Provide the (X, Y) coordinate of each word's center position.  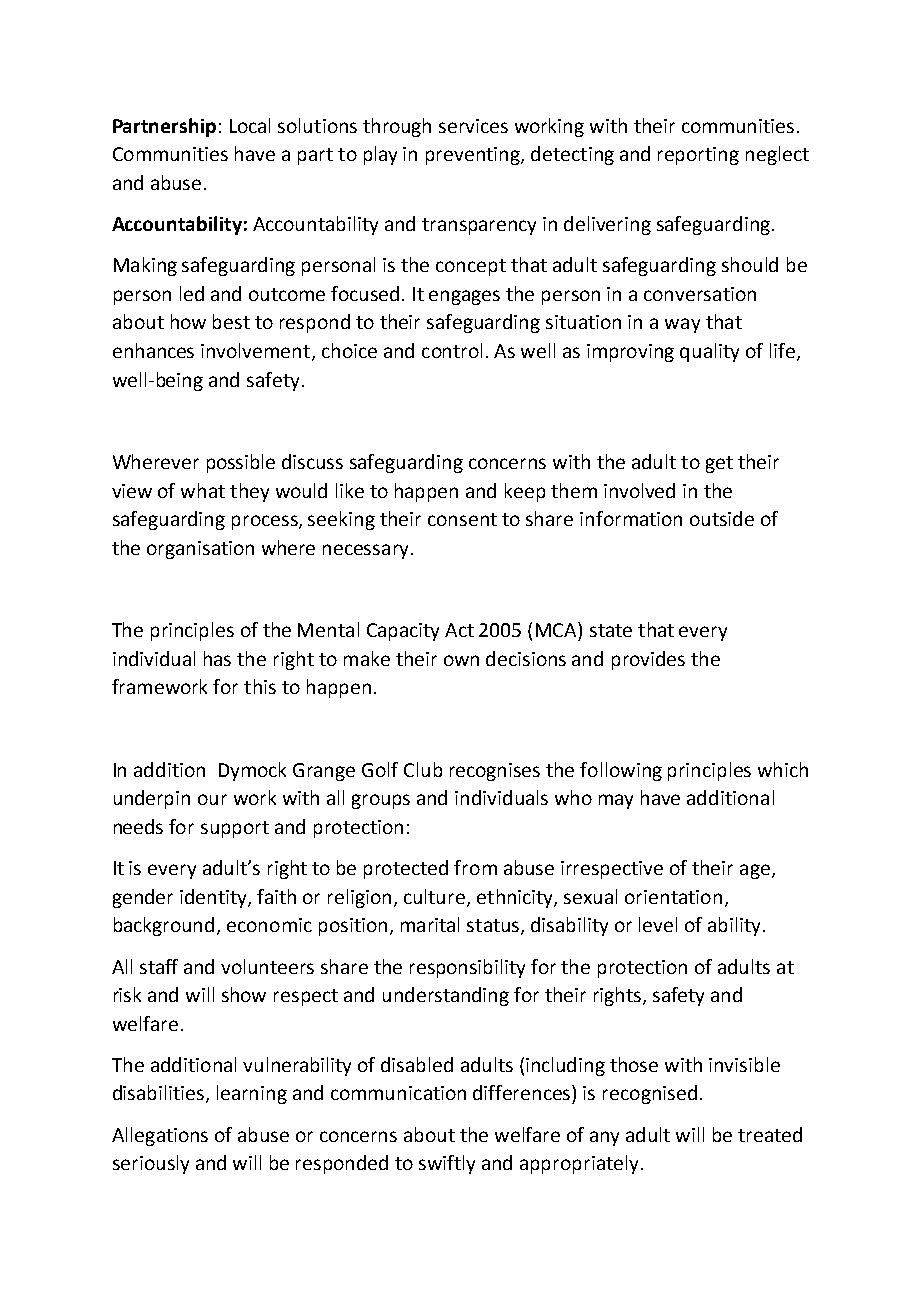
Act (459, 630)
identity (214, 898)
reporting (698, 156)
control (452, 350)
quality (709, 352)
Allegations (160, 1136)
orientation (673, 897)
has (217, 658)
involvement (257, 352)
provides (648, 660)
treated (770, 1134)
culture (436, 897)
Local (250, 125)
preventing (474, 156)
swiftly (447, 1164)
